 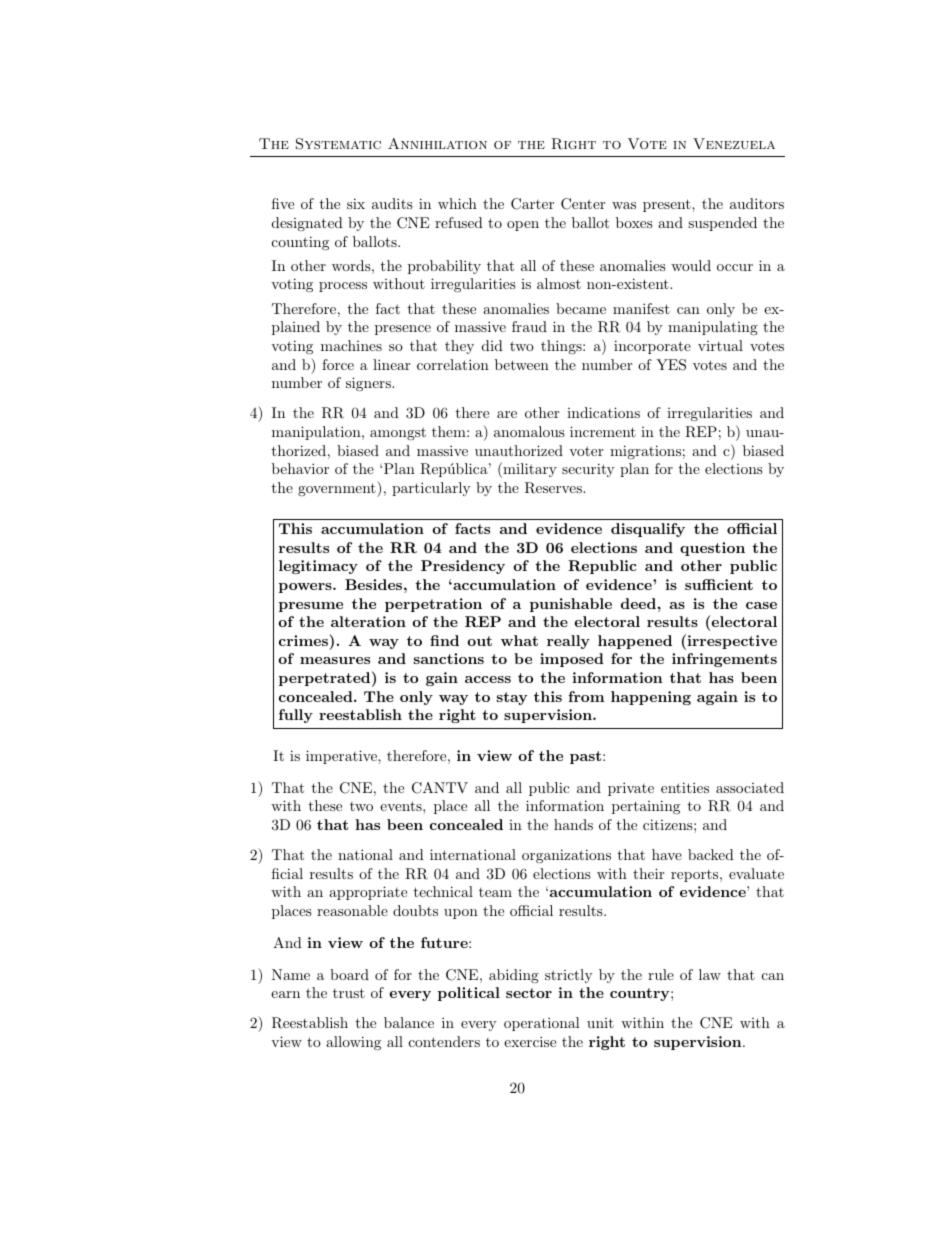 What do you see at coordinates (342, 757) in the screenshot?
I see `imperative` at bounding box center [342, 757].
